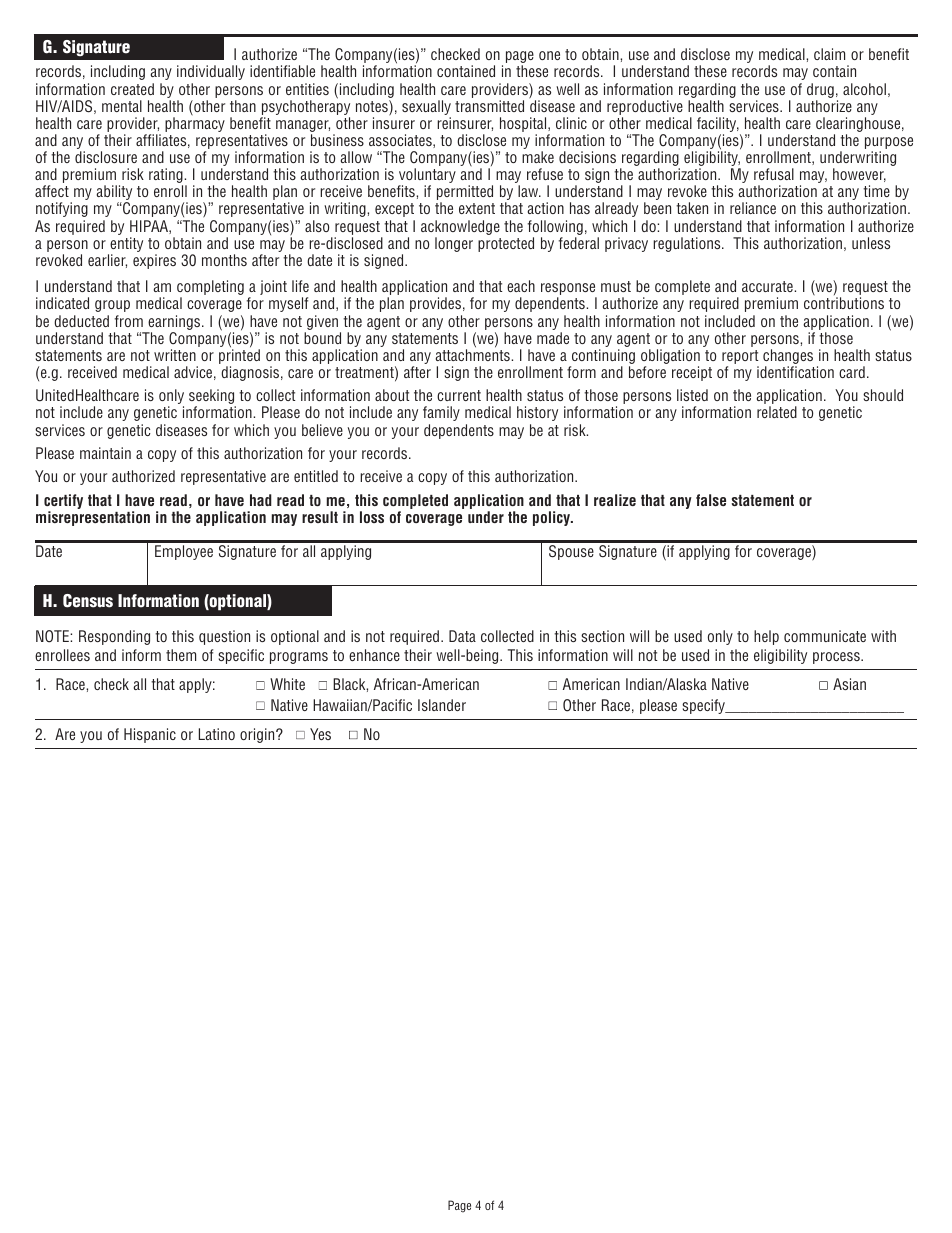  What do you see at coordinates (489, 106) in the screenshot?
I see `transmitted` at bounding box center [489, 106].
